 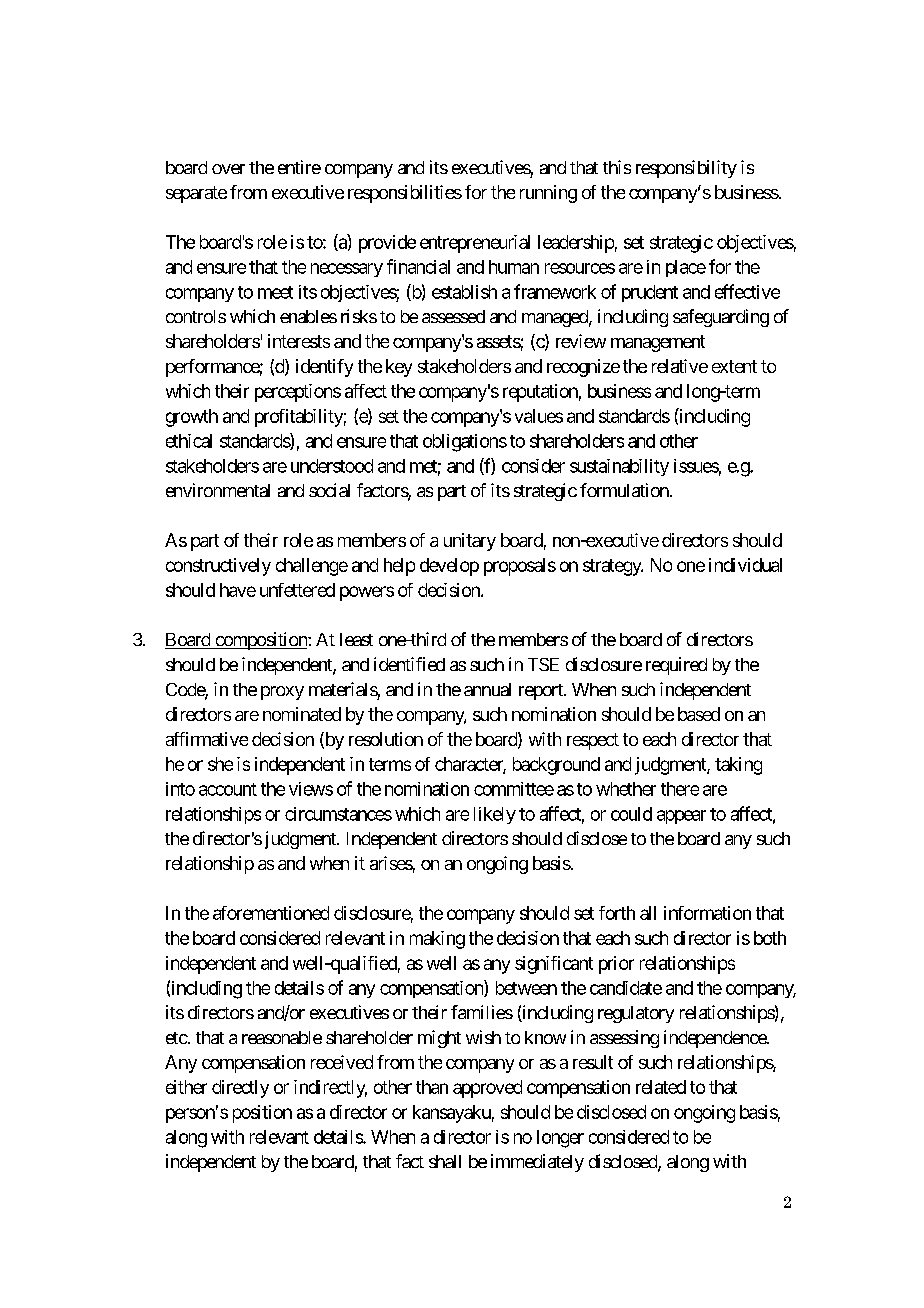 What do you see at coordinates (681, 817) in the screenshot?
I see `appear` at bounding box center [681, 817].
